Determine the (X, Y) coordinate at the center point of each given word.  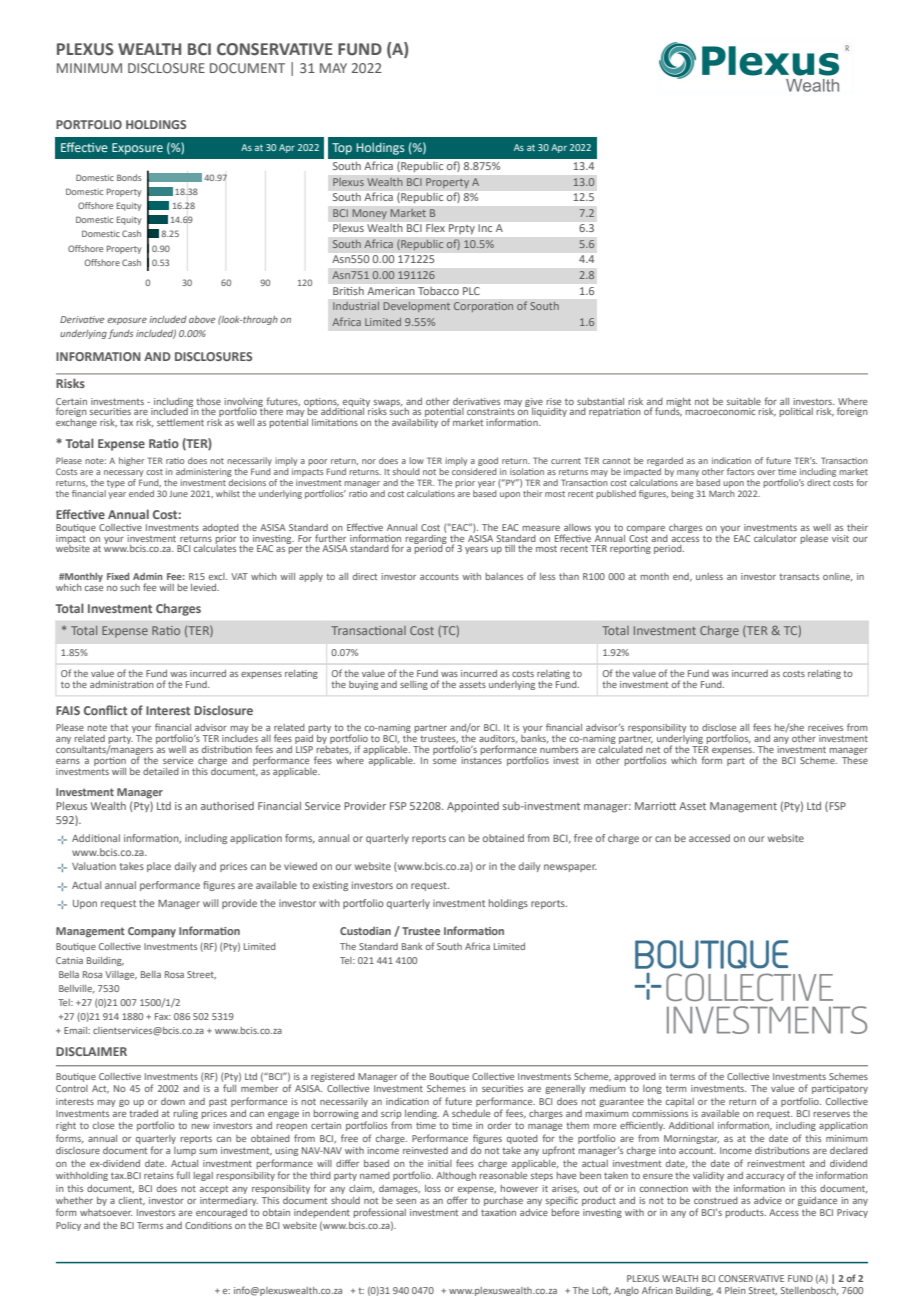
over (766, 472)
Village (121, 975)
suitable (744, 401)
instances (481, 759)
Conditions (208, 1225)
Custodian (365, 931)
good (488, 461)
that (119, 727)
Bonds (129, 177)
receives (825, 727)
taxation (498, 1212)
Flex (435, 228)
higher (132, 461)
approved (635, 1077)
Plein (735, 1290)
